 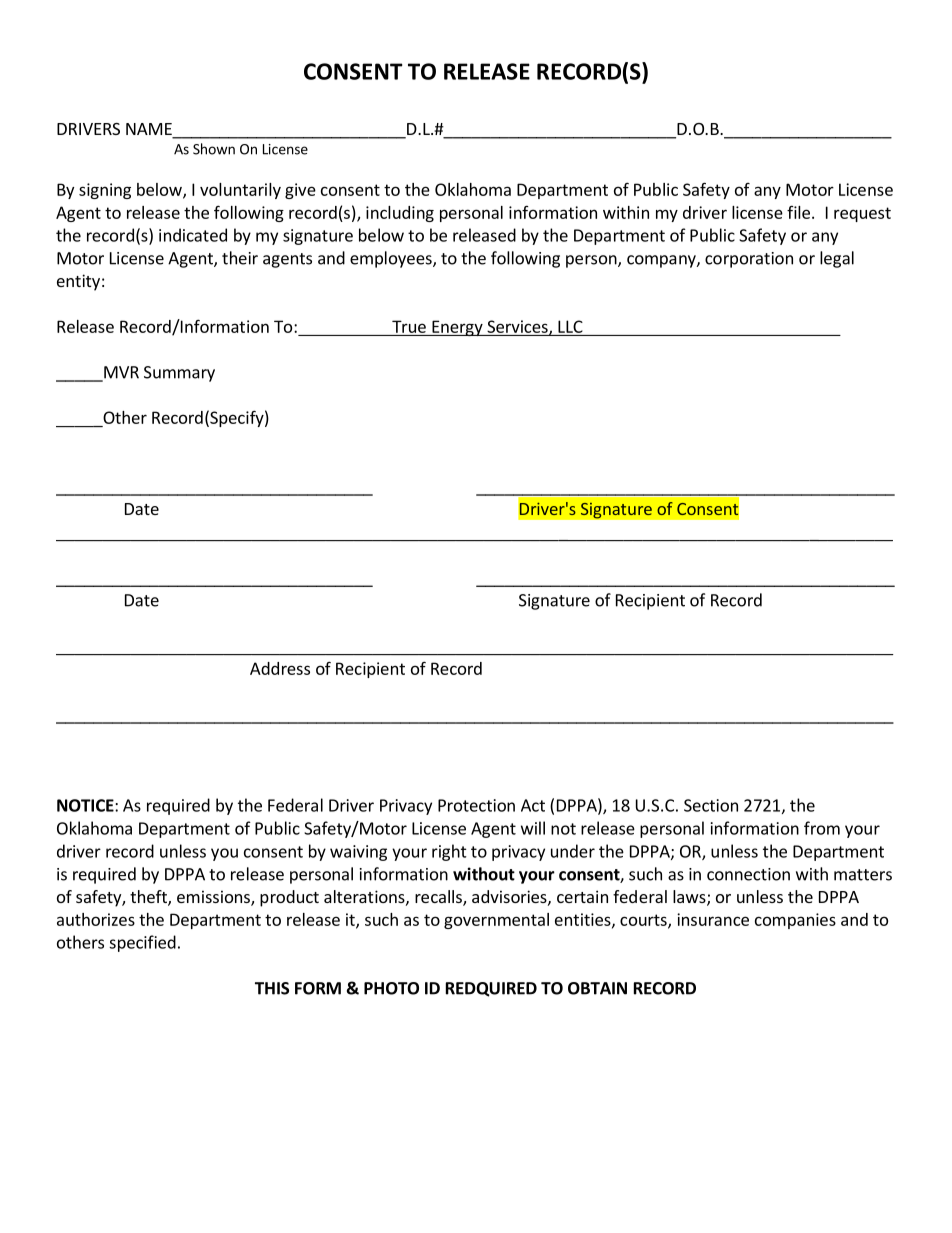 I want to click on Shown, so click(x=214, y=149).
